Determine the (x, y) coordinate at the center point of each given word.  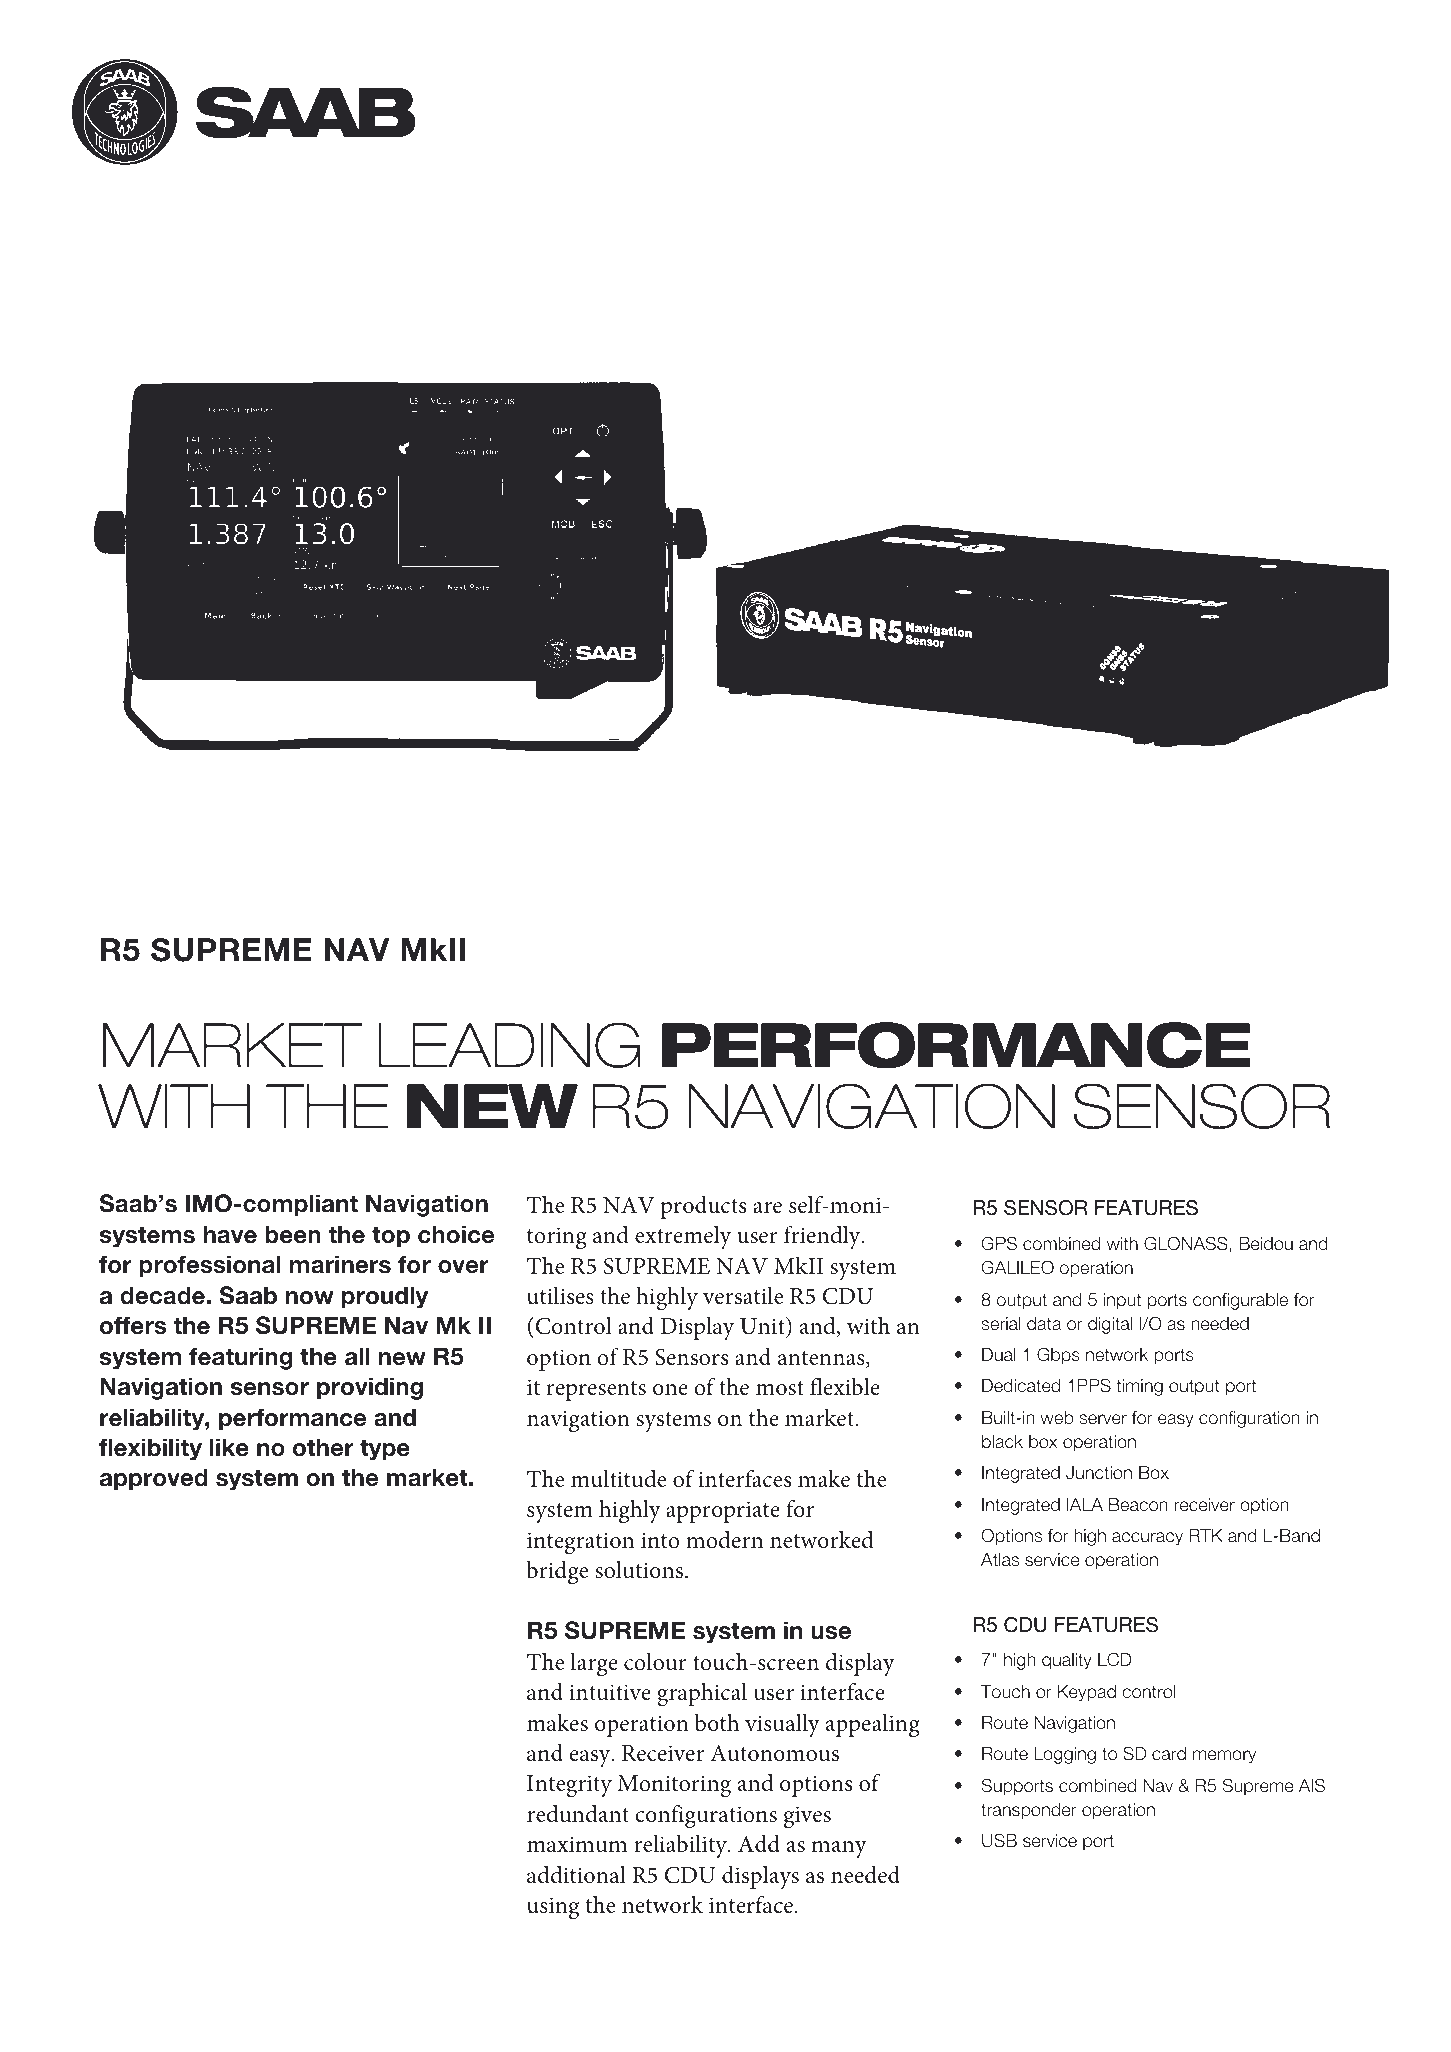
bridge (557, 1572)
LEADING (509, 1045)
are (767, 1208)
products (703, 1207)
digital (1110, 1325)
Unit (763, 1327)
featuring (240, 1358)
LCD (1115, 1659)
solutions (640, 1570)
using (553, 1908)
